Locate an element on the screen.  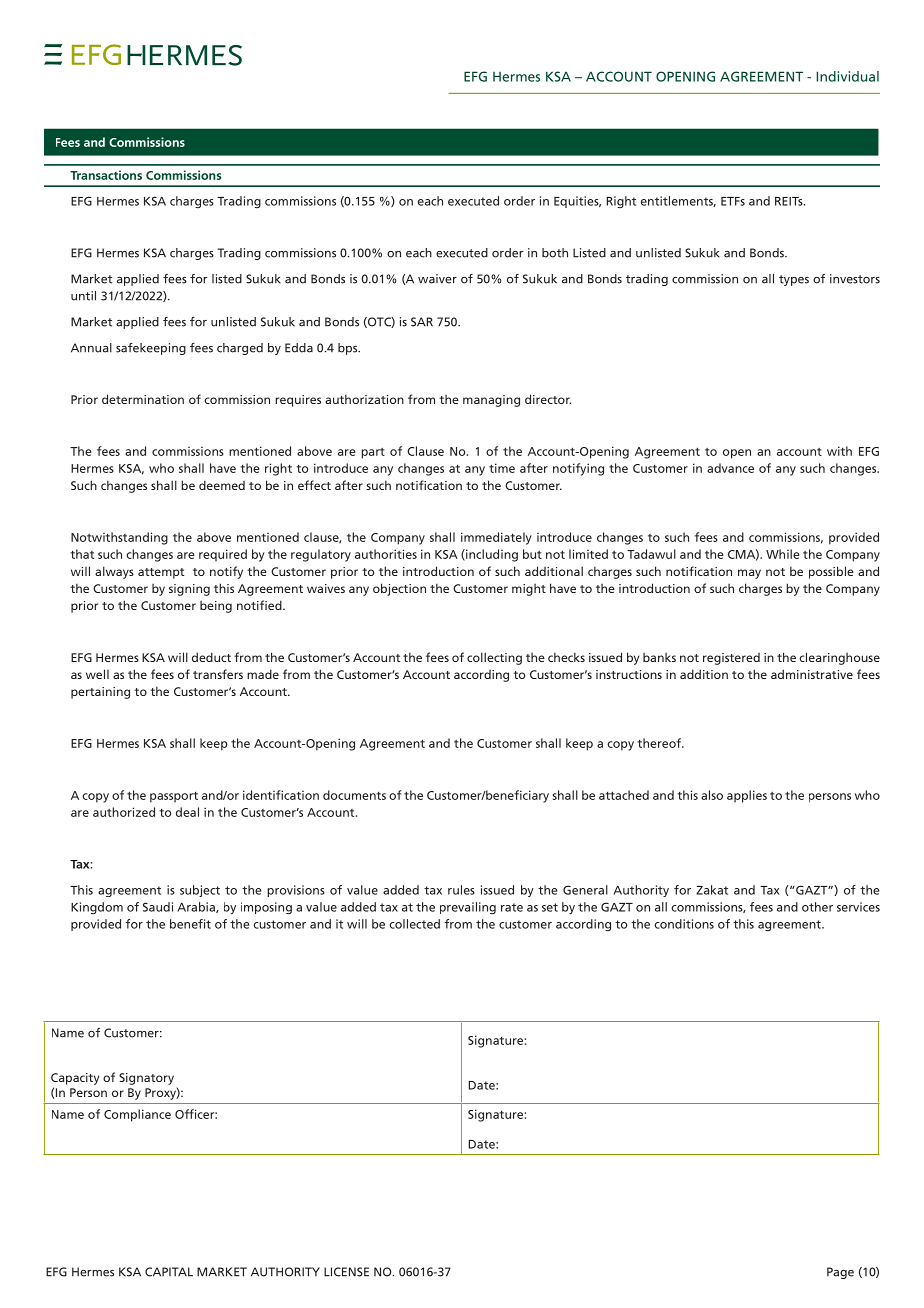
registered is located at coordinates (731, 659).
